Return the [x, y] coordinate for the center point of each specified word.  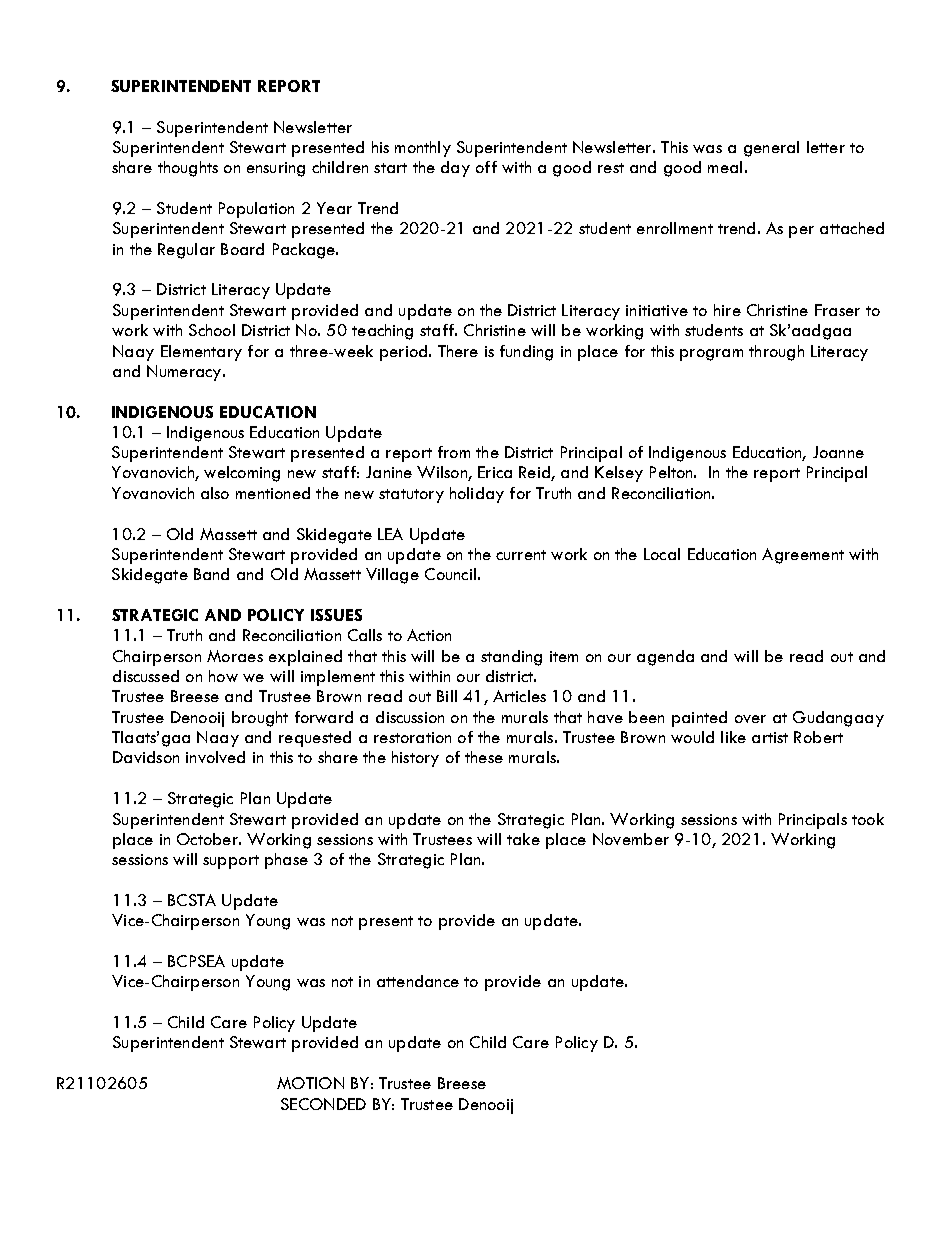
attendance [418, 981]
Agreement [803, 556]
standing [511, 658]
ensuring [276, 169]
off [486, 167]
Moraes [235, 656]
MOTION [310, 1083]
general [771, 149]
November [631, 839]
